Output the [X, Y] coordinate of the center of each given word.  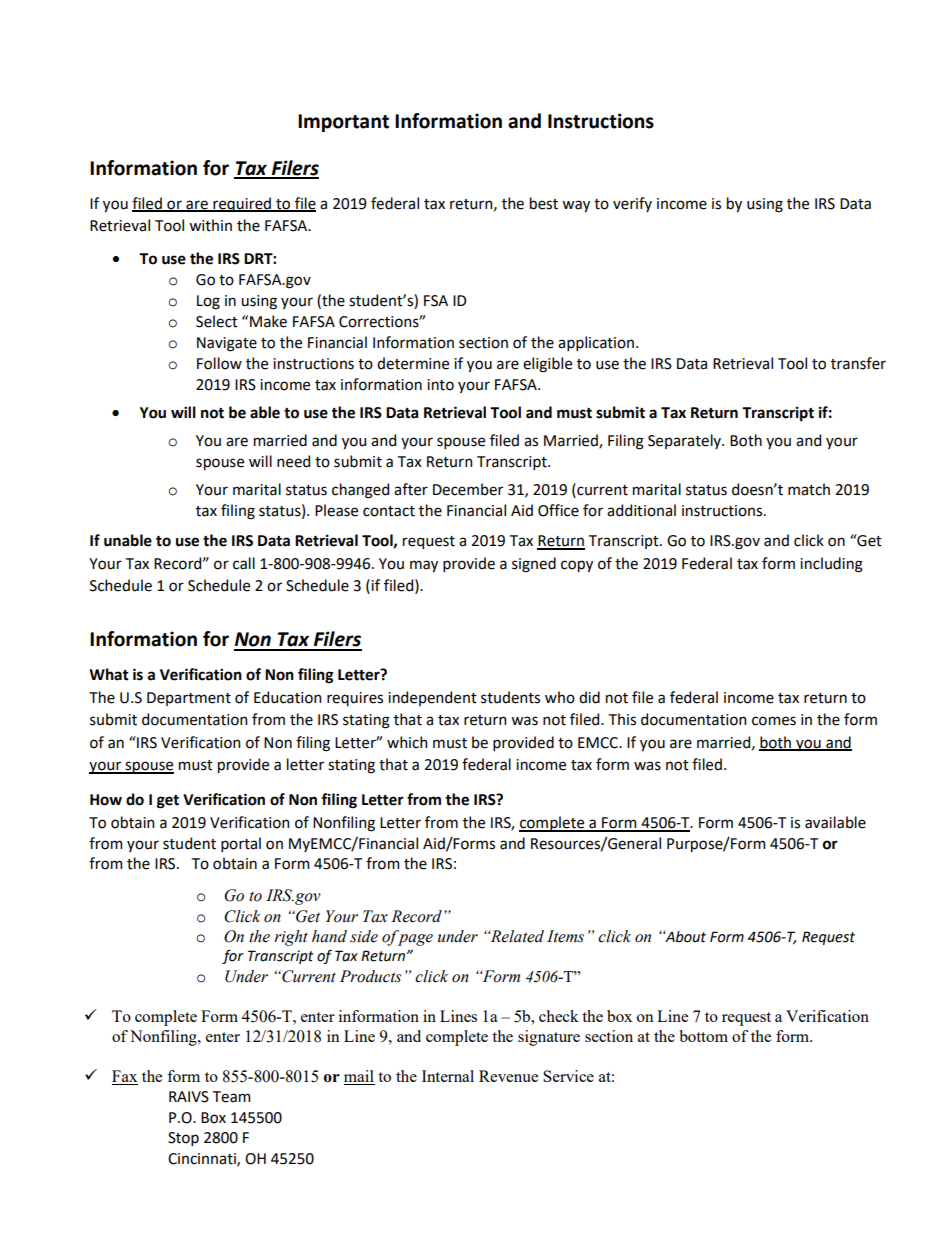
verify [632, 204]
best [544, 203]
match [809, 489]
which [407, 742]
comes [774, 721]
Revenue [508, 1076]
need [293, 461]
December [468, 489]
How [106, 800]
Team [231, 1097]
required [242, 204]
